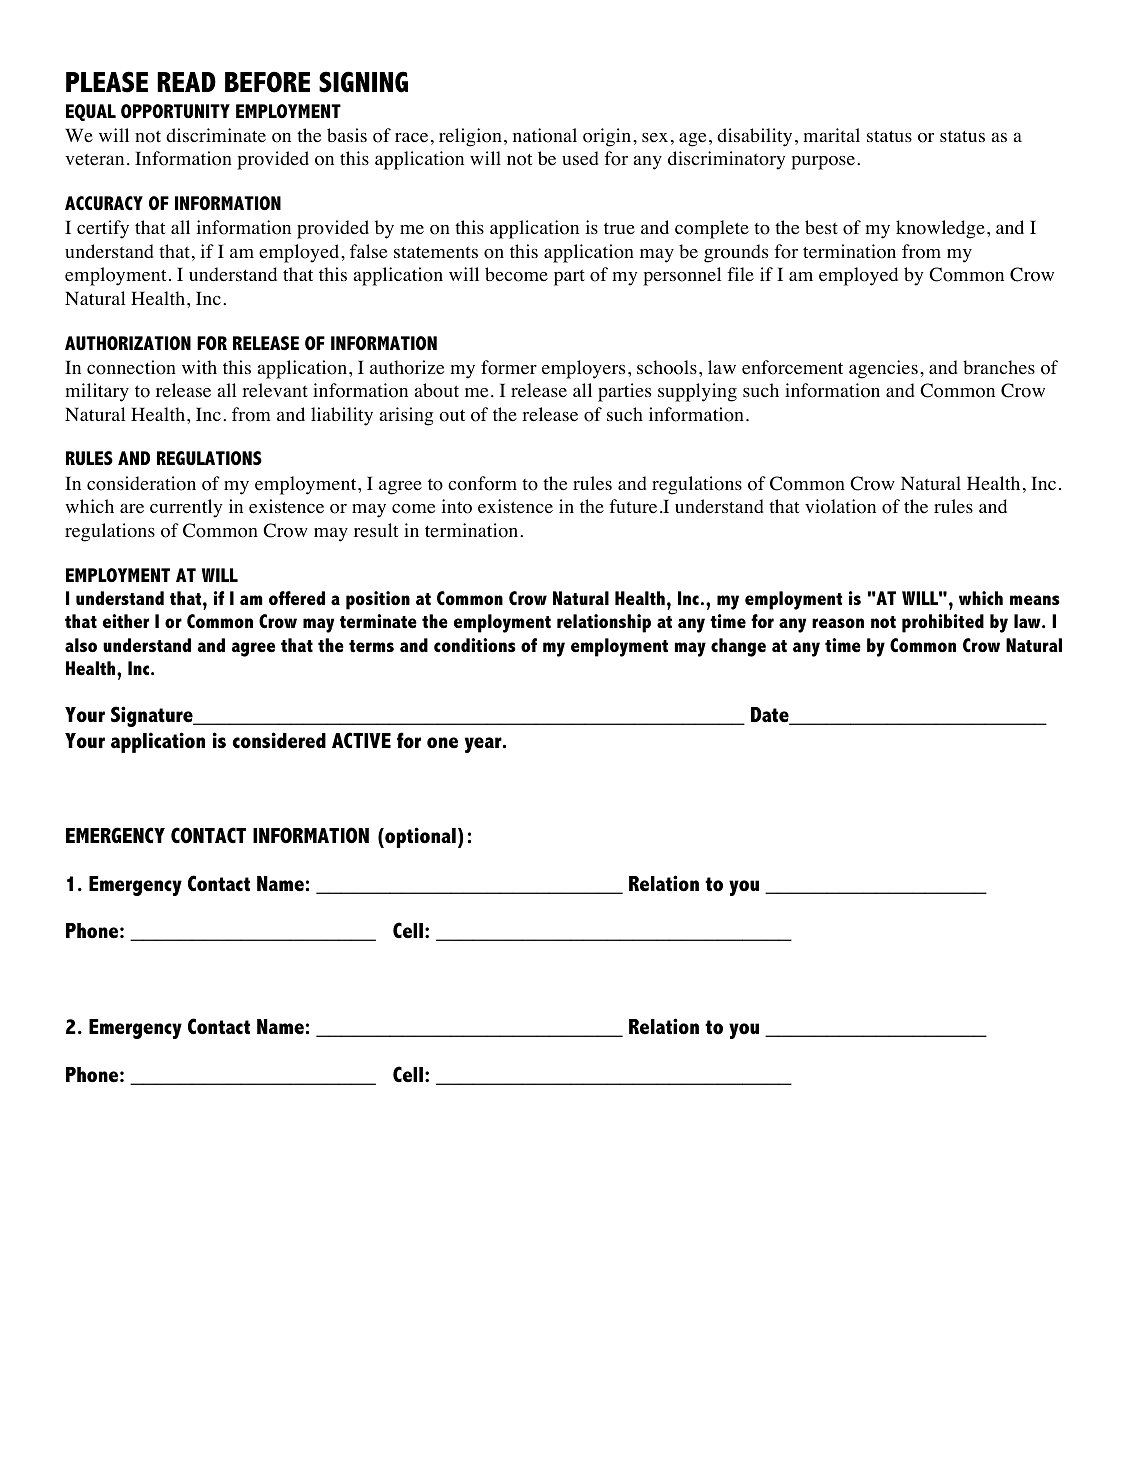 This document has height=1463, width=1131. What do you see at coordinates (175, 111) in the document?
I see `OPPORTUNITY` at bounding box center [175, 111].
